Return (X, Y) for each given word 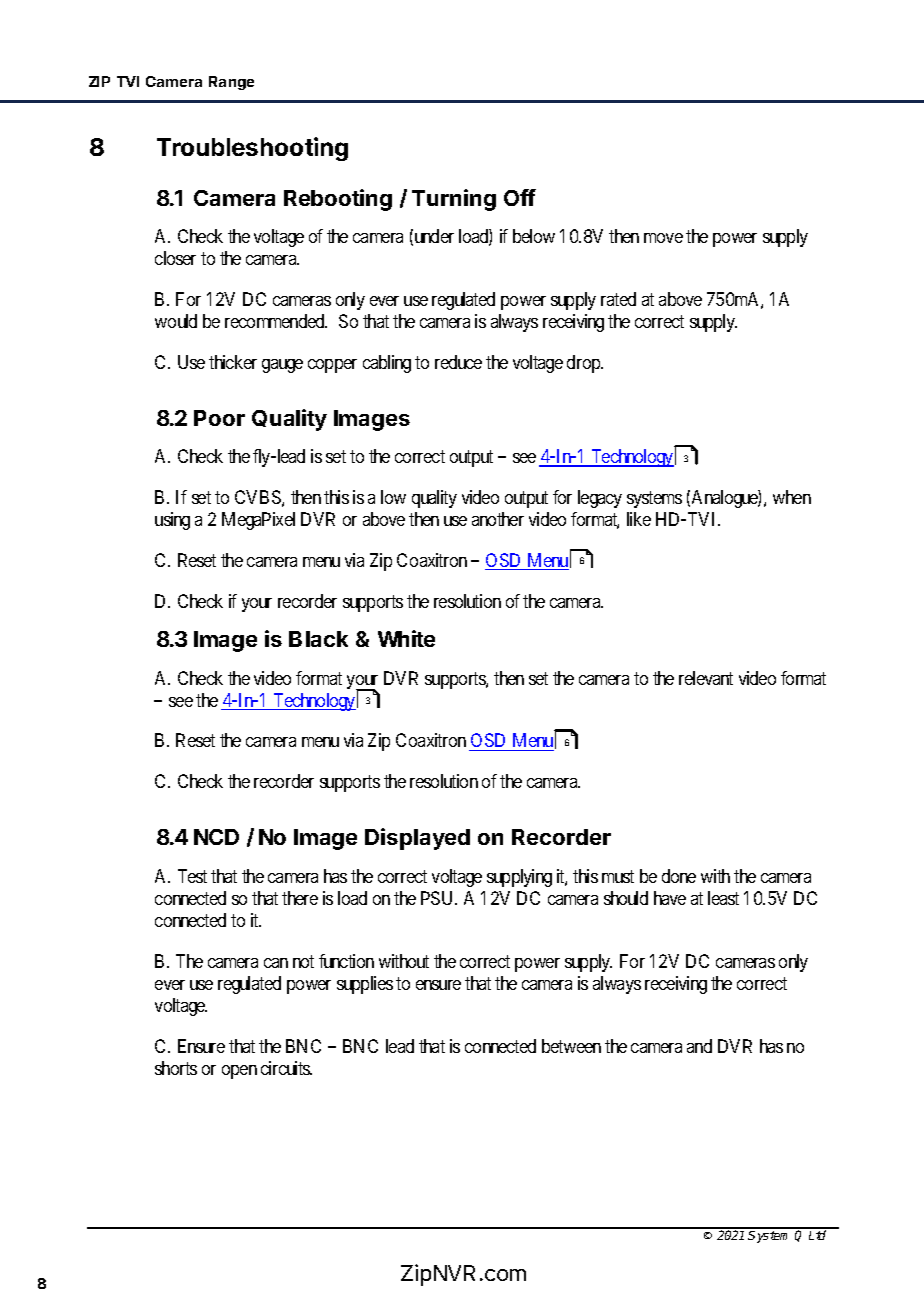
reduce (458, 362)
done (679, 876)
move (663, 238)
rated (618, 299)
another (498, 519)
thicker (233, 362)
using (172, 521)
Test (192, 876)
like (639, 519)
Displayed (417, 839)
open (239, 1072)
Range (231, 83)
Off (520, 197)
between (571, 1046)
